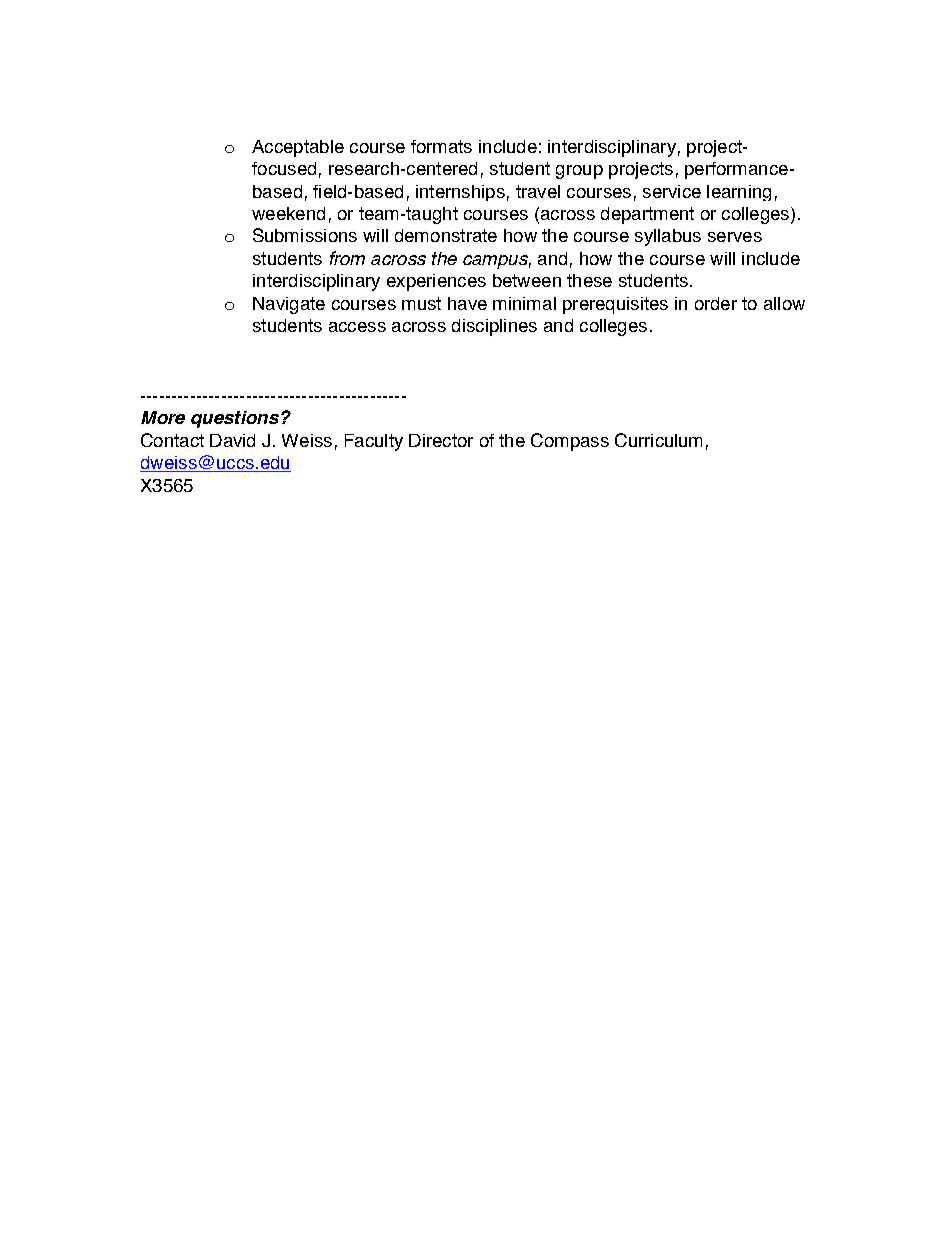 This screenshot has width=952, height=1233. What do you see at coordinates (460, 193) in the screenshot?
I see `internships` at bounding box center [460, 193].
